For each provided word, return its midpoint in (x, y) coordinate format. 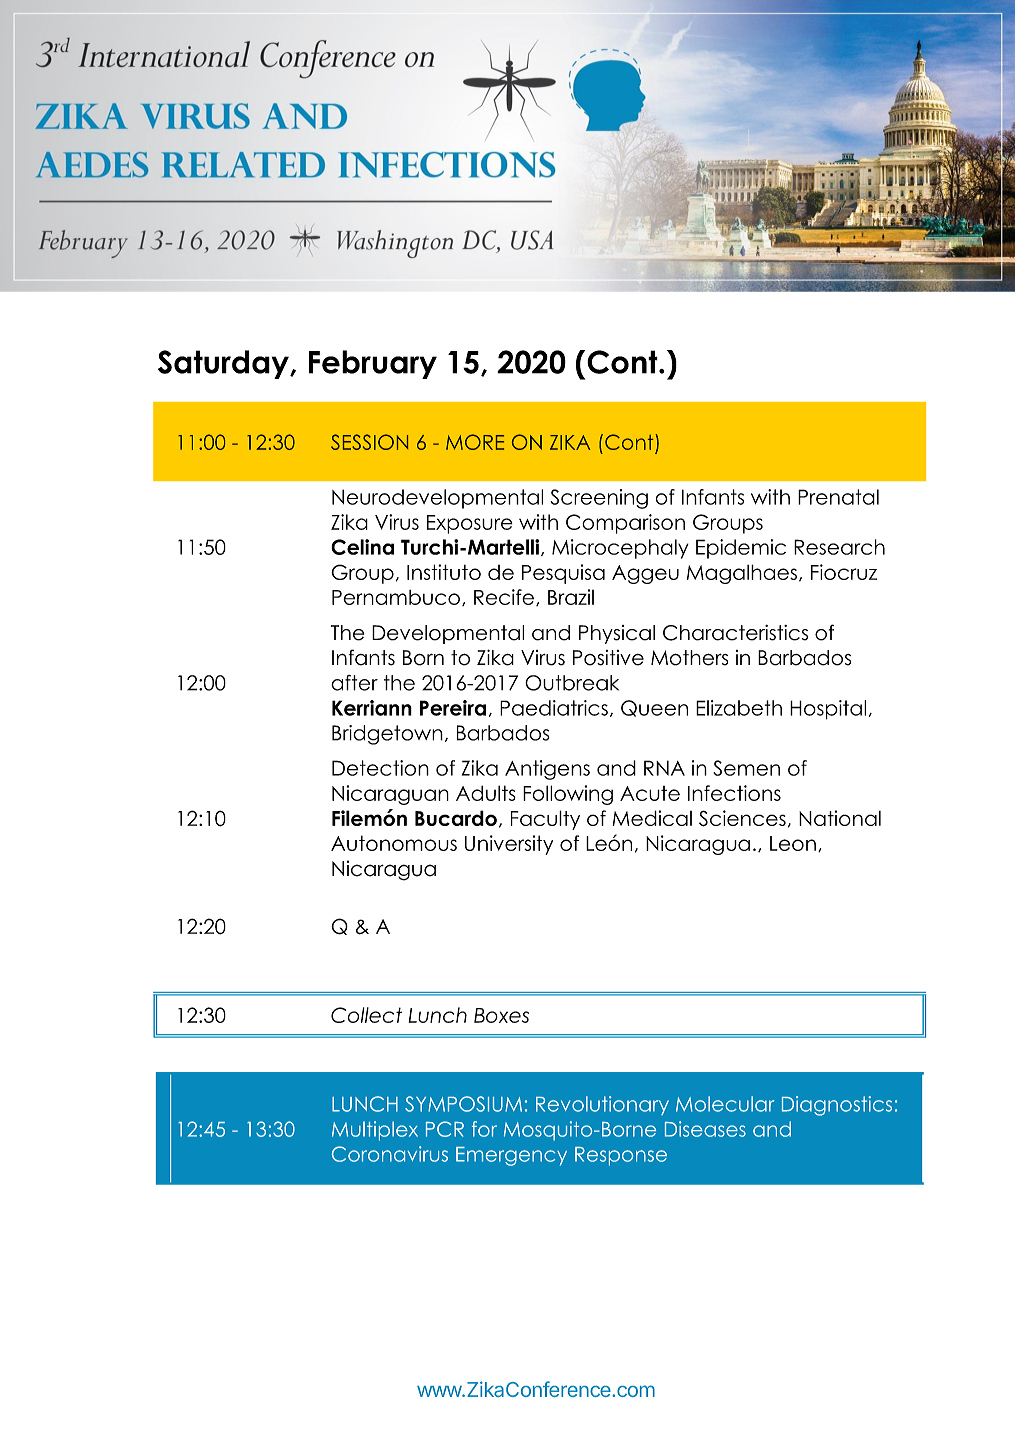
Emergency (511, 1156)
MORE (475, 442)
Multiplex (375, 1131)
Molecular (725, 1104)
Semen (746, 768)
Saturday (224, 364)
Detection (380, 768)
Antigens (547, 770)
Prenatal (838, 497)
